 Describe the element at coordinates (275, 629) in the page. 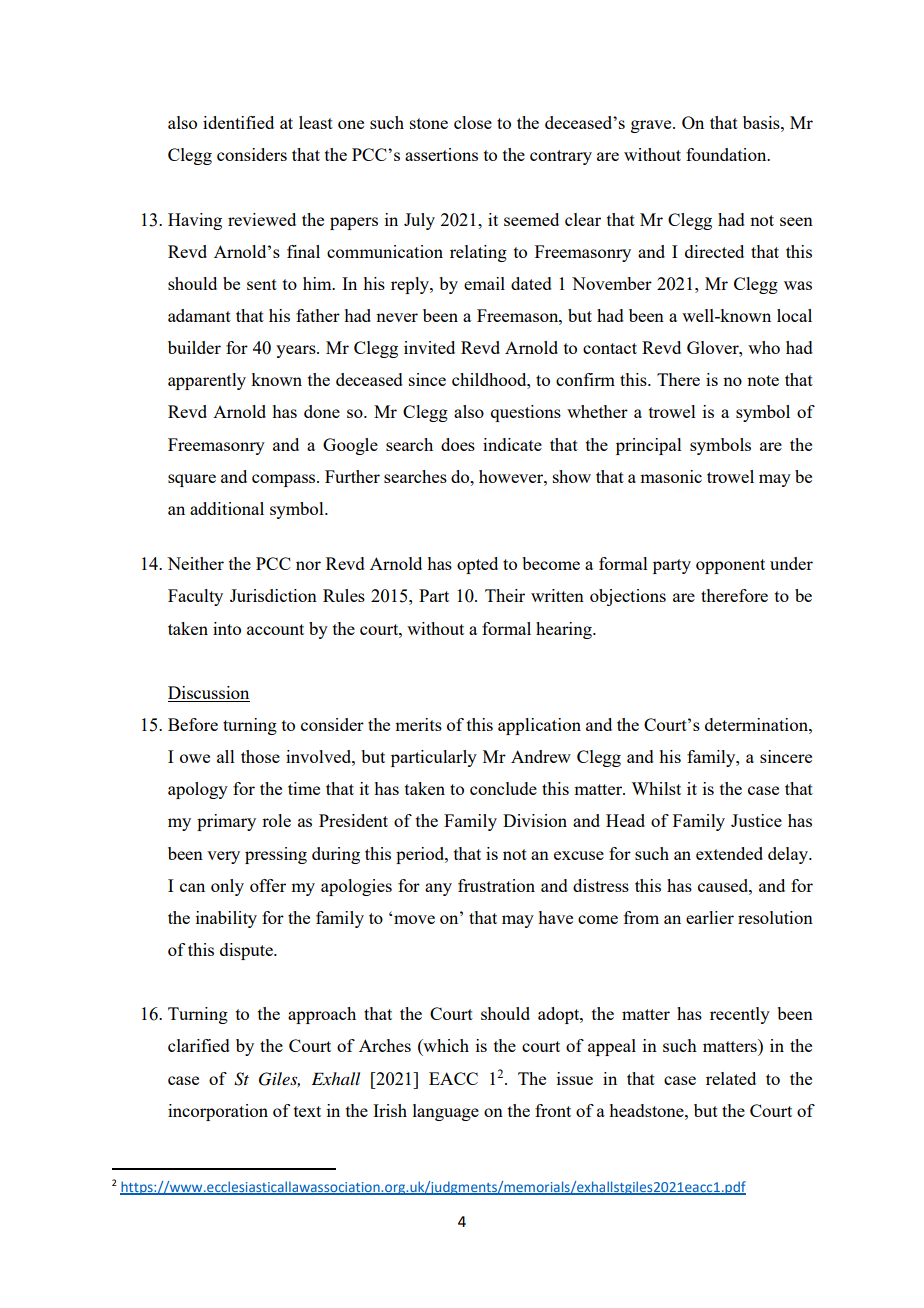

I see `account` at that location.
